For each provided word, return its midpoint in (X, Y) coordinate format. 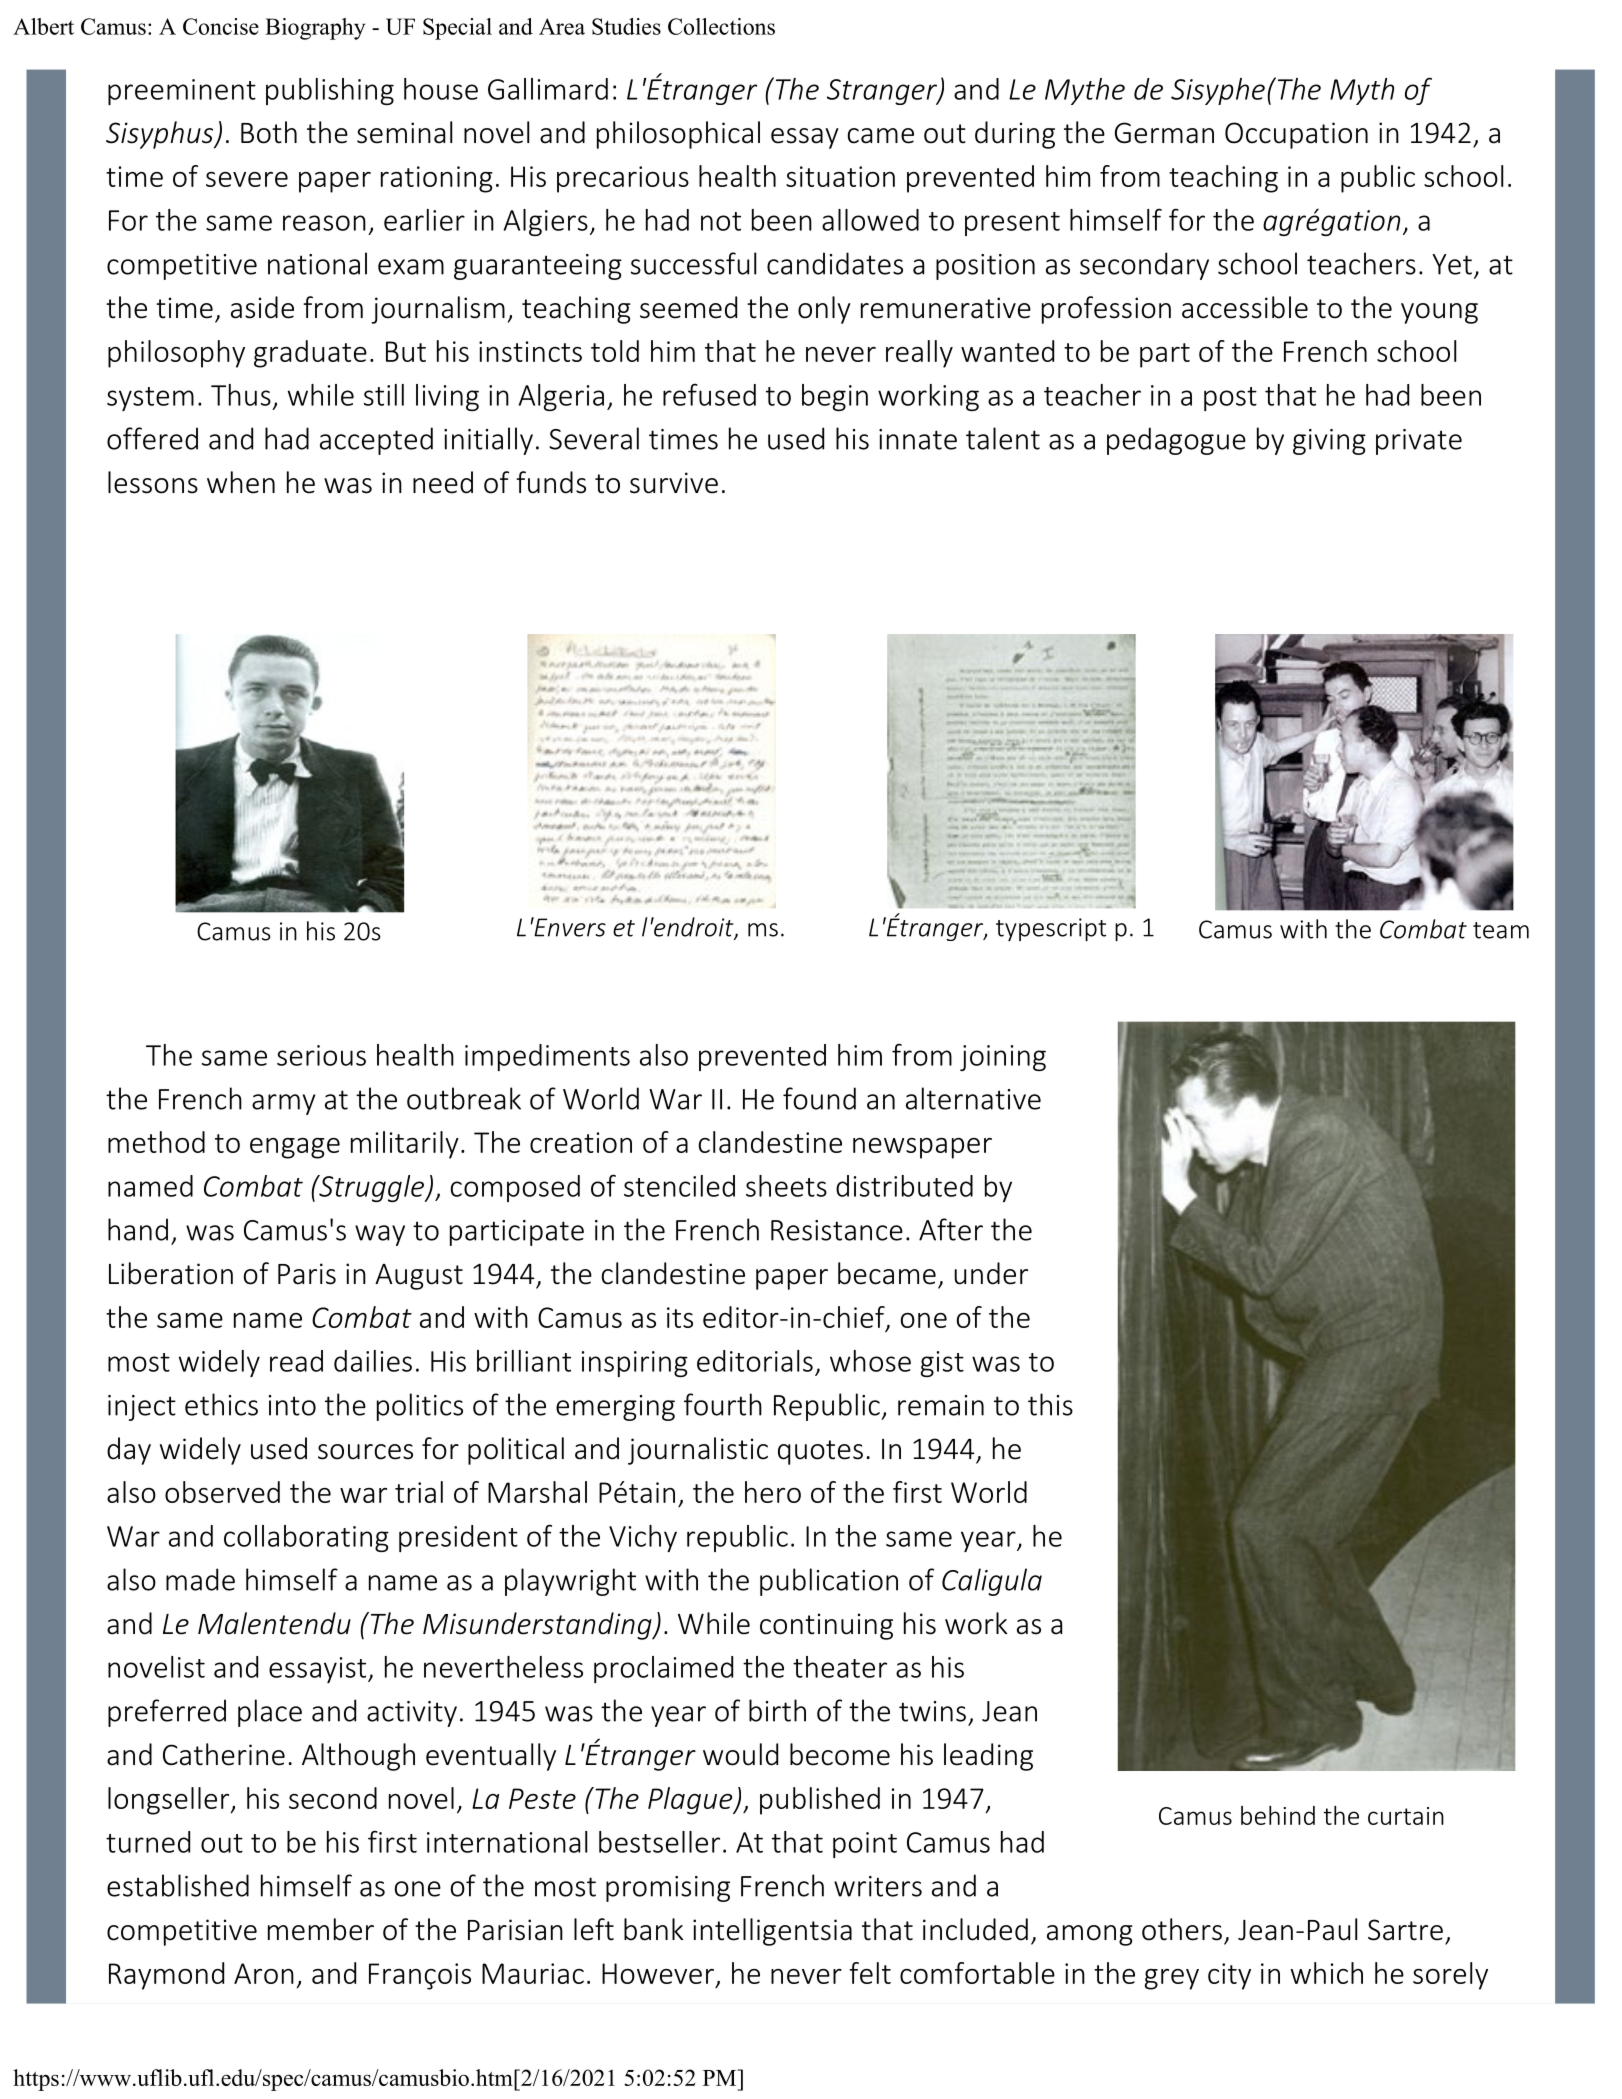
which (1327, 1973)
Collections (721, 26)
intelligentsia (772, 1932)
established (178, 1885)
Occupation (1296, 135)
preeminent (182, 92)
